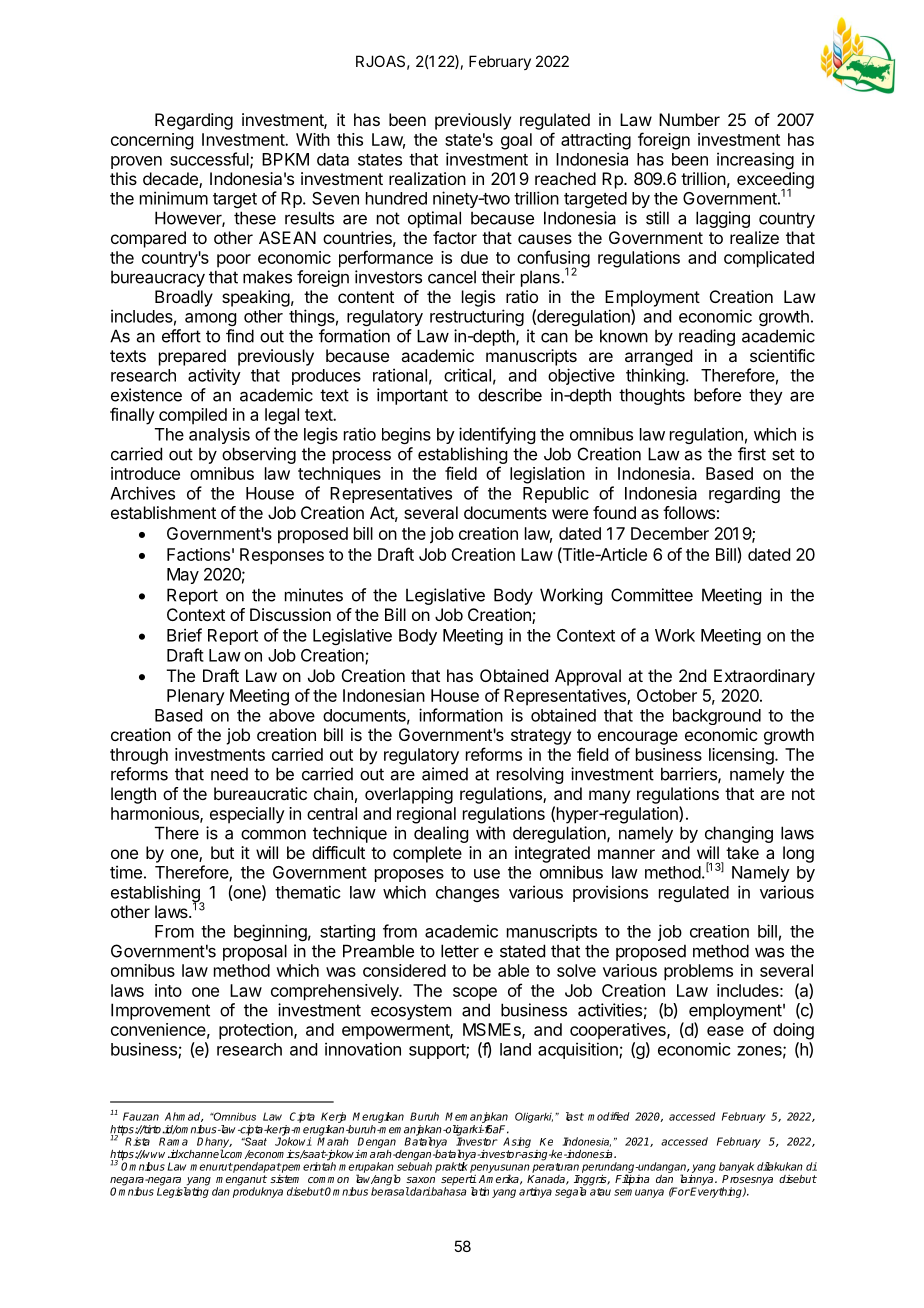 The height and width of the screenshot is (1308, 924). Describe the element at coordinates (171, 180) in the screenshot. I see `decade` at that location.
